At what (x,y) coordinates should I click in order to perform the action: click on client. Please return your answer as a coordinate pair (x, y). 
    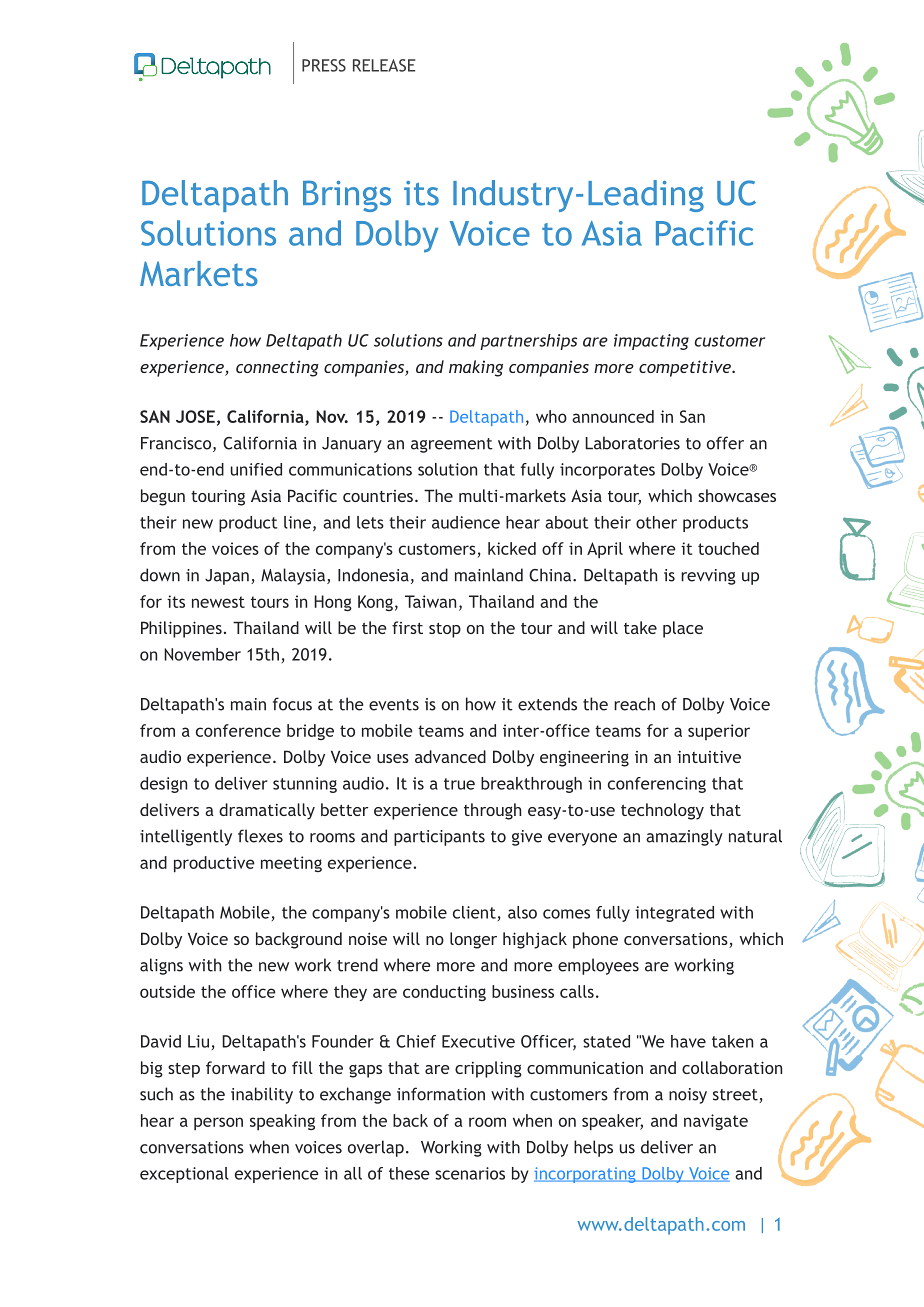
    Looking at the image, I should click on (474, 912).
